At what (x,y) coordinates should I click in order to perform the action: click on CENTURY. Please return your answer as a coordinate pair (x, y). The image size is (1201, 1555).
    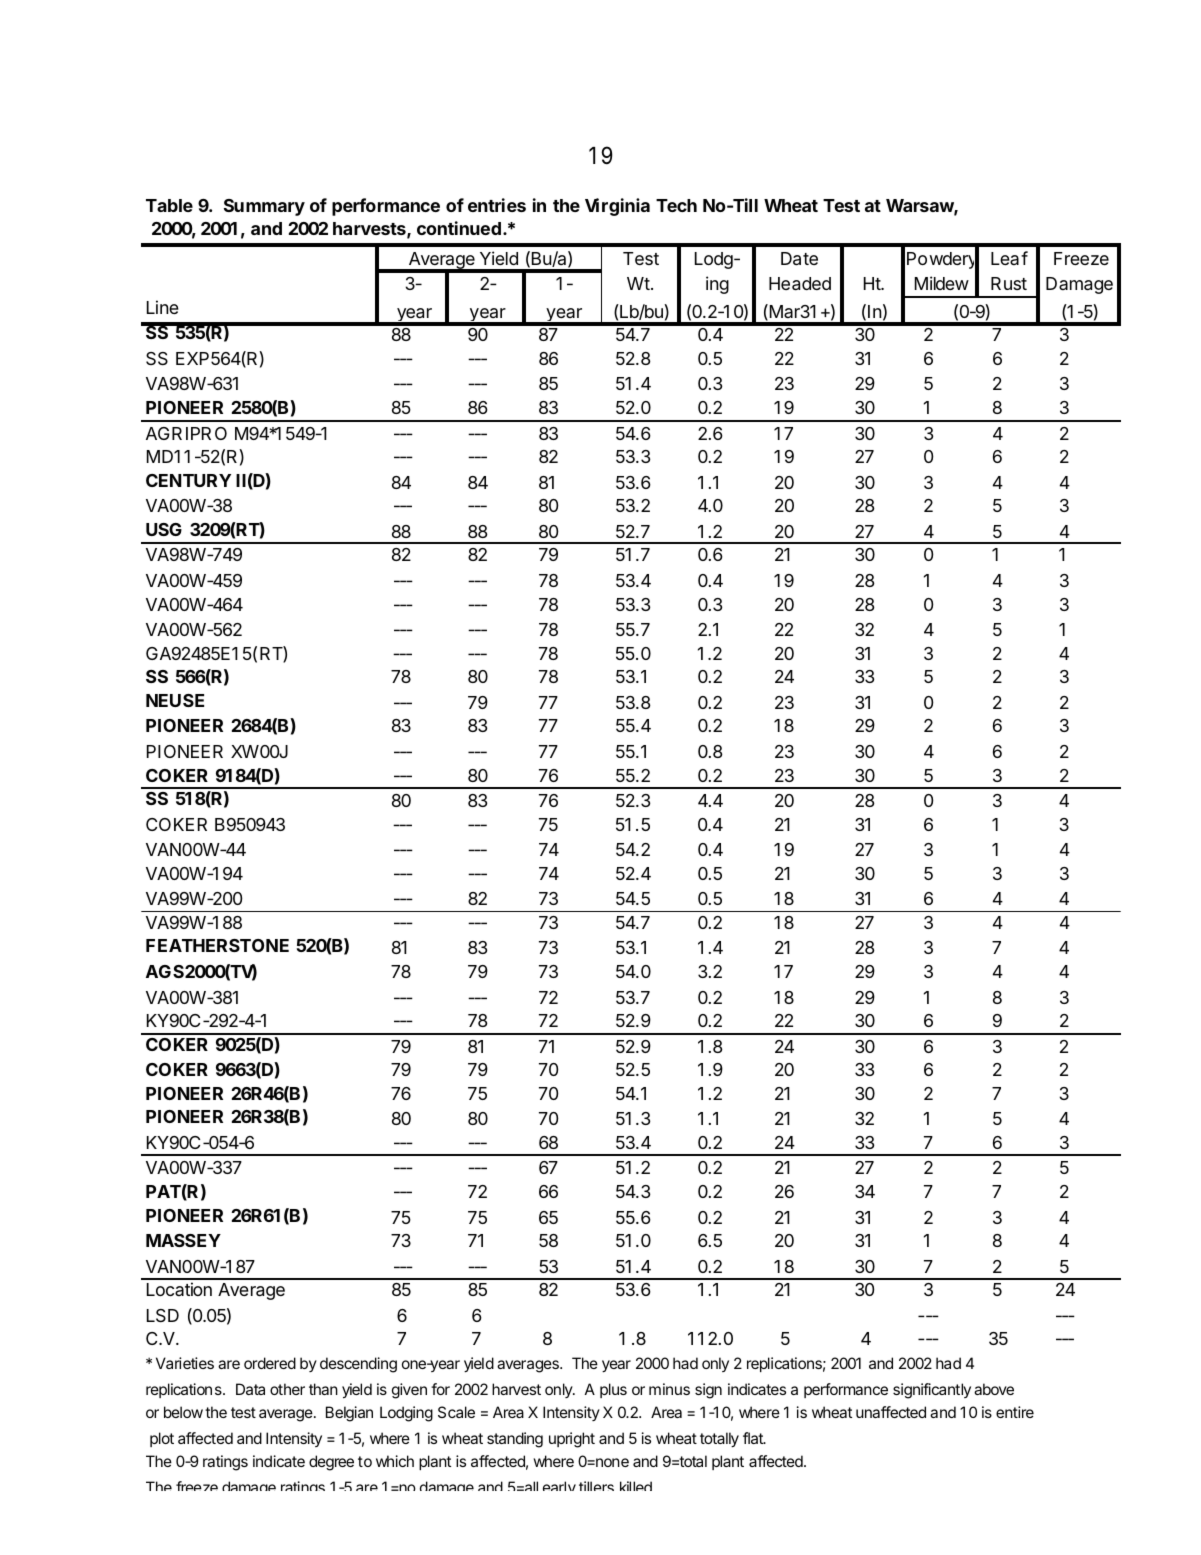
    Looking at the image, I should click on (188, 480).
